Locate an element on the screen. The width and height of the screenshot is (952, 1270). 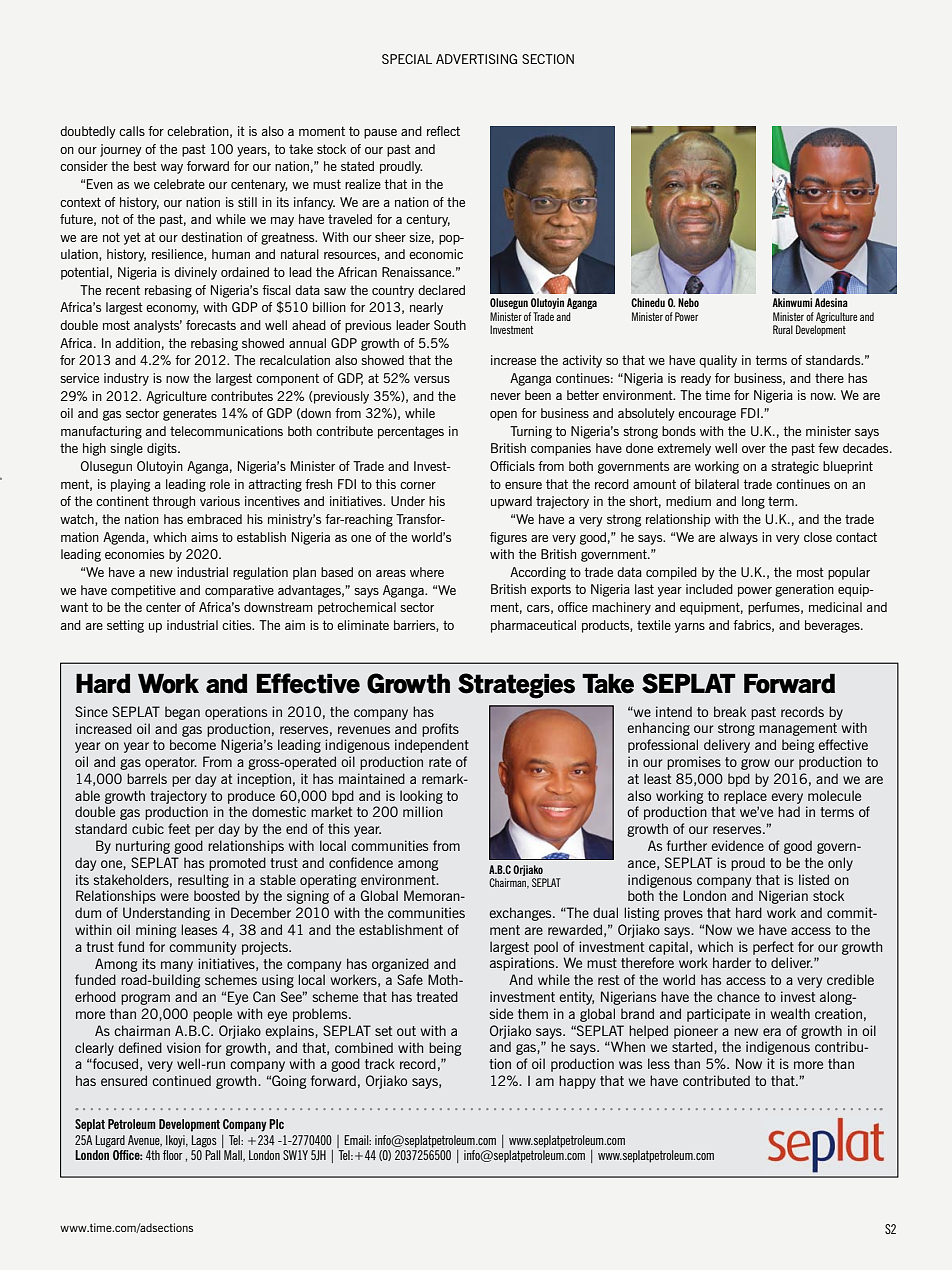
Avenue is located at coordinates (145, 1141).
